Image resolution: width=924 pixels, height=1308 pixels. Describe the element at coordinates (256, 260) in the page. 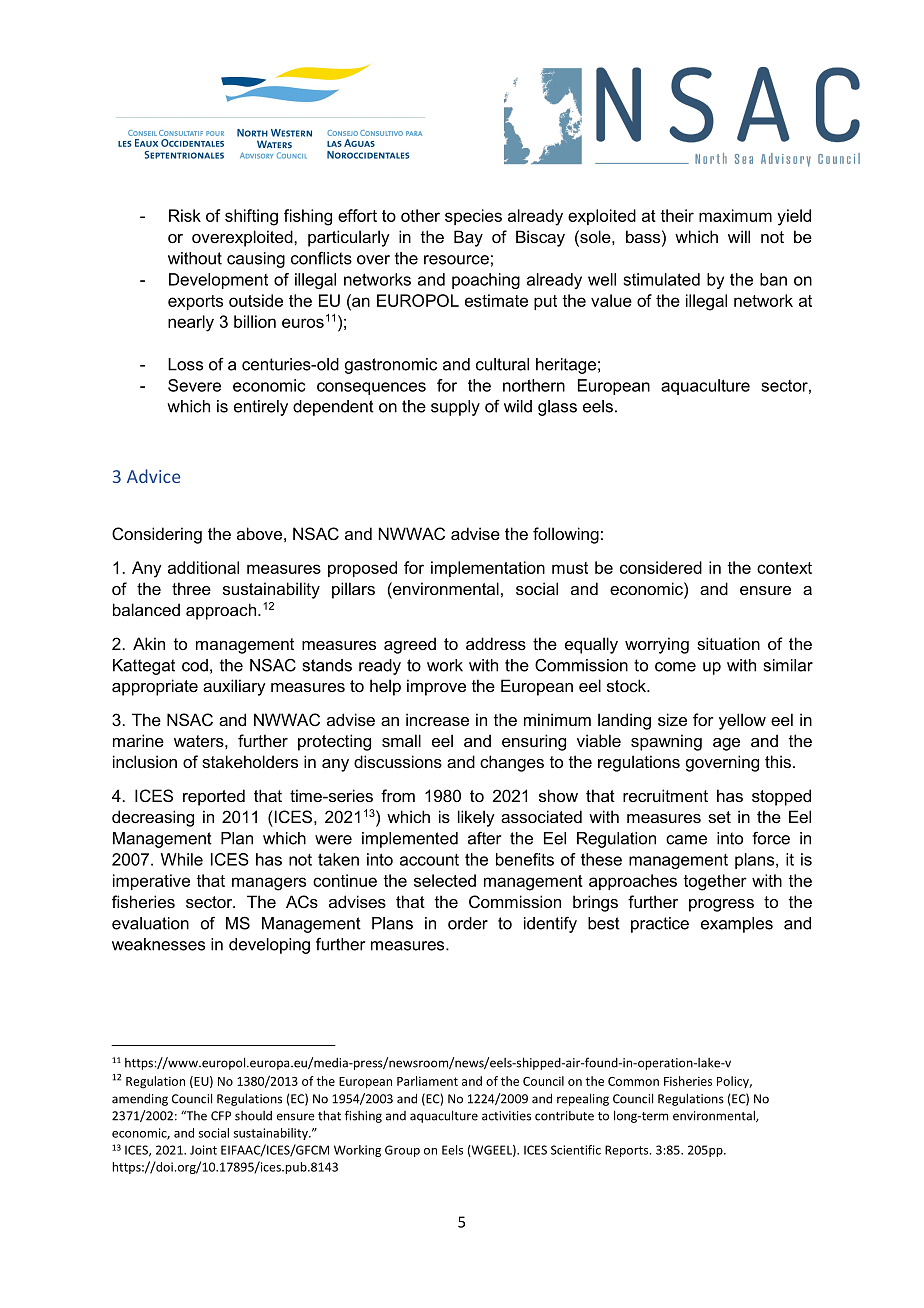

I see `causing` at that location.
